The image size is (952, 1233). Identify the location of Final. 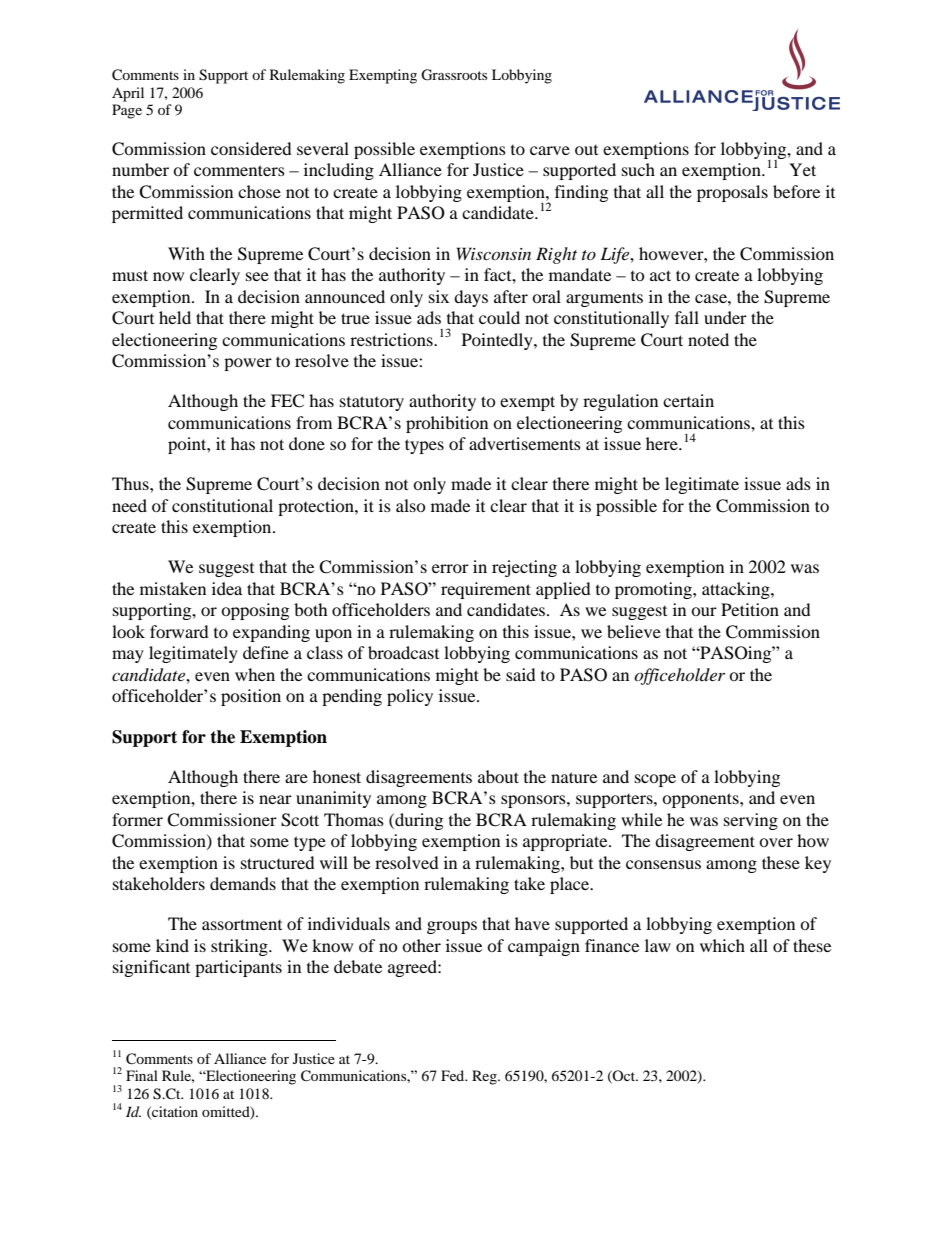
(142, 1075).
